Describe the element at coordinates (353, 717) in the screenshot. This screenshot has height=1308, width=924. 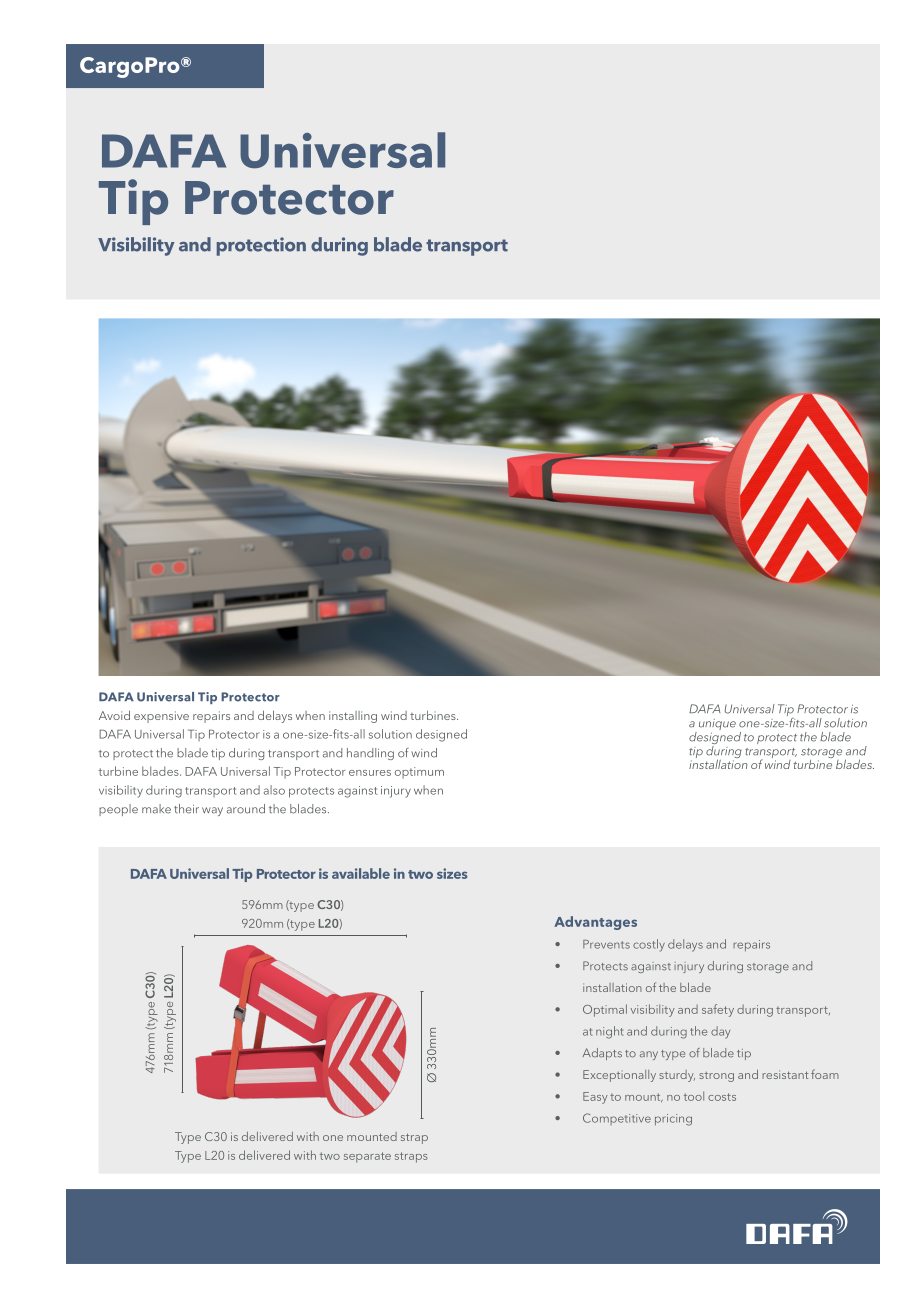
I see `installing` at that location.
